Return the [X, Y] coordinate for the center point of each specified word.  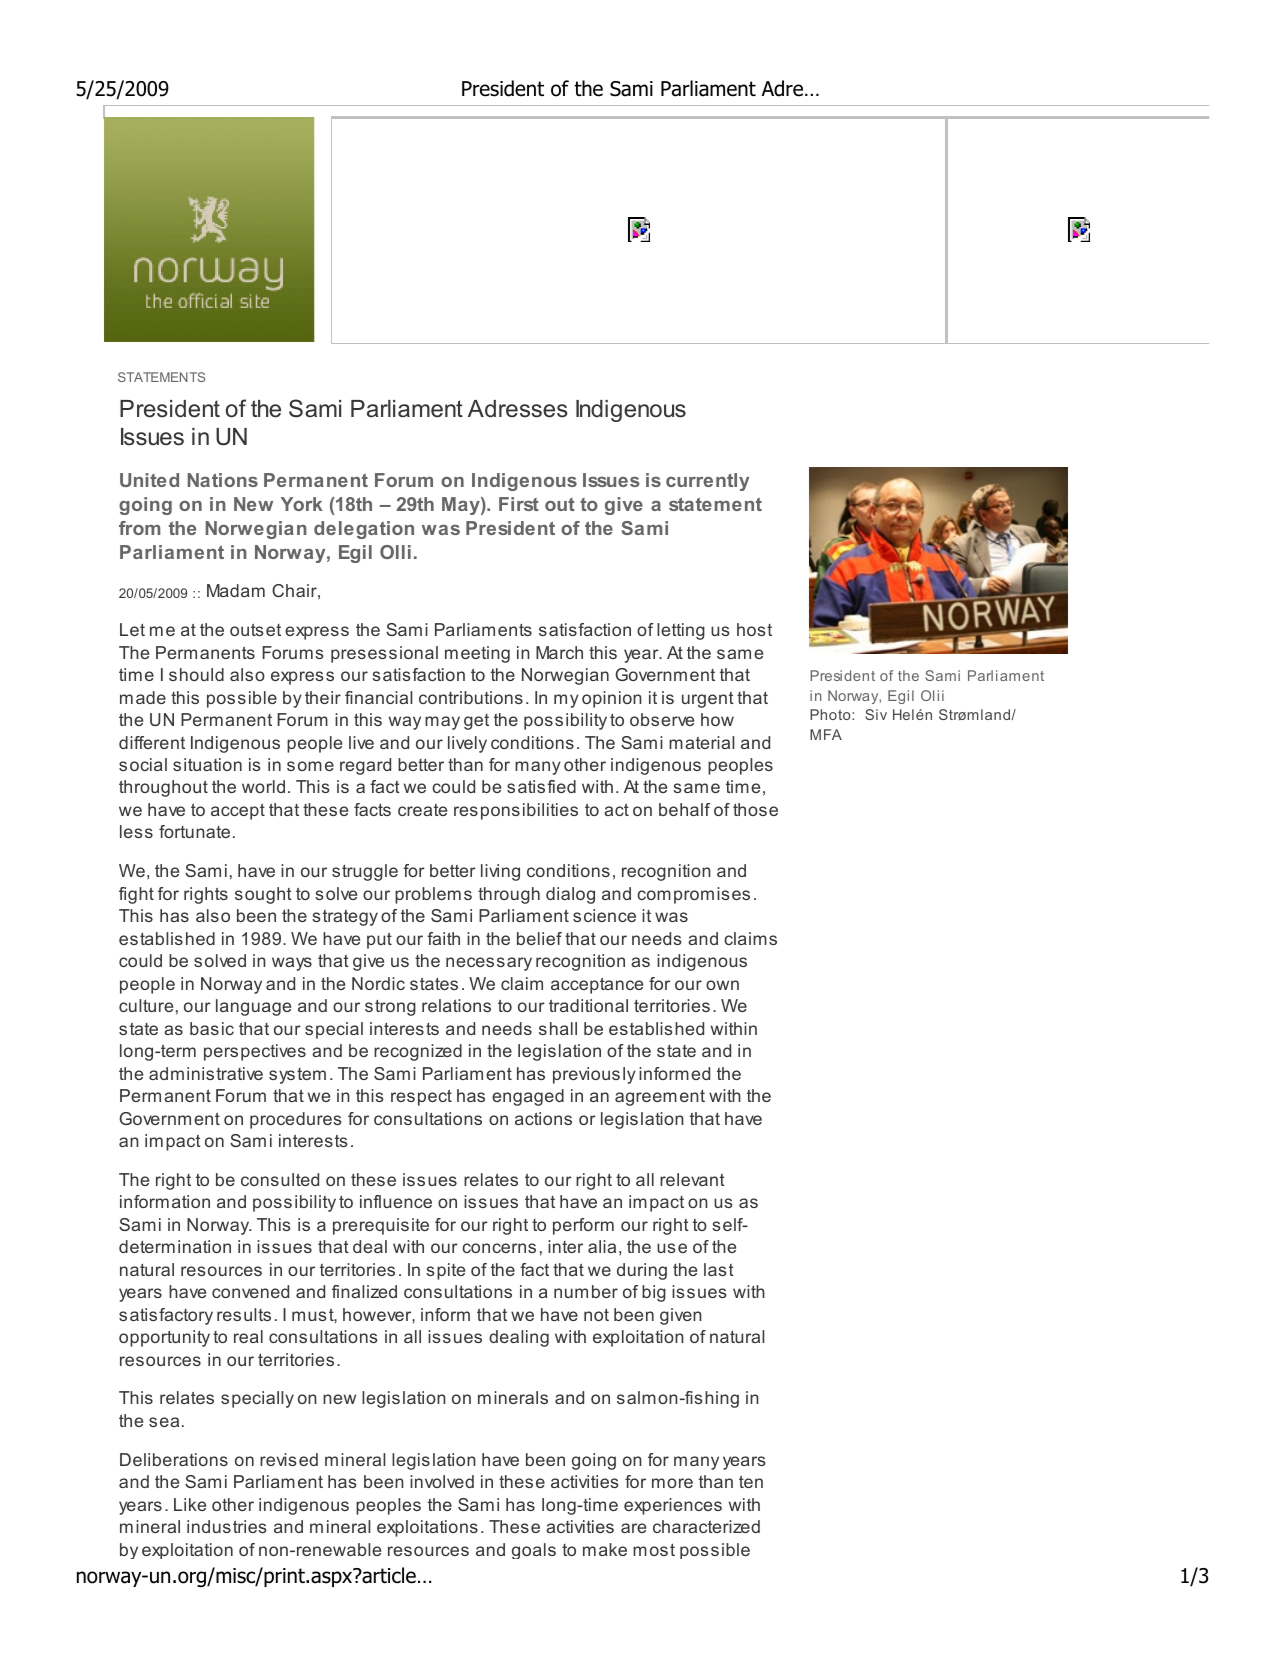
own [722, 985]
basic [212, 1028]
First [519, 504]
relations [456, 1005]
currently [707, 482]
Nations [223, 480]
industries [227, 1526]
